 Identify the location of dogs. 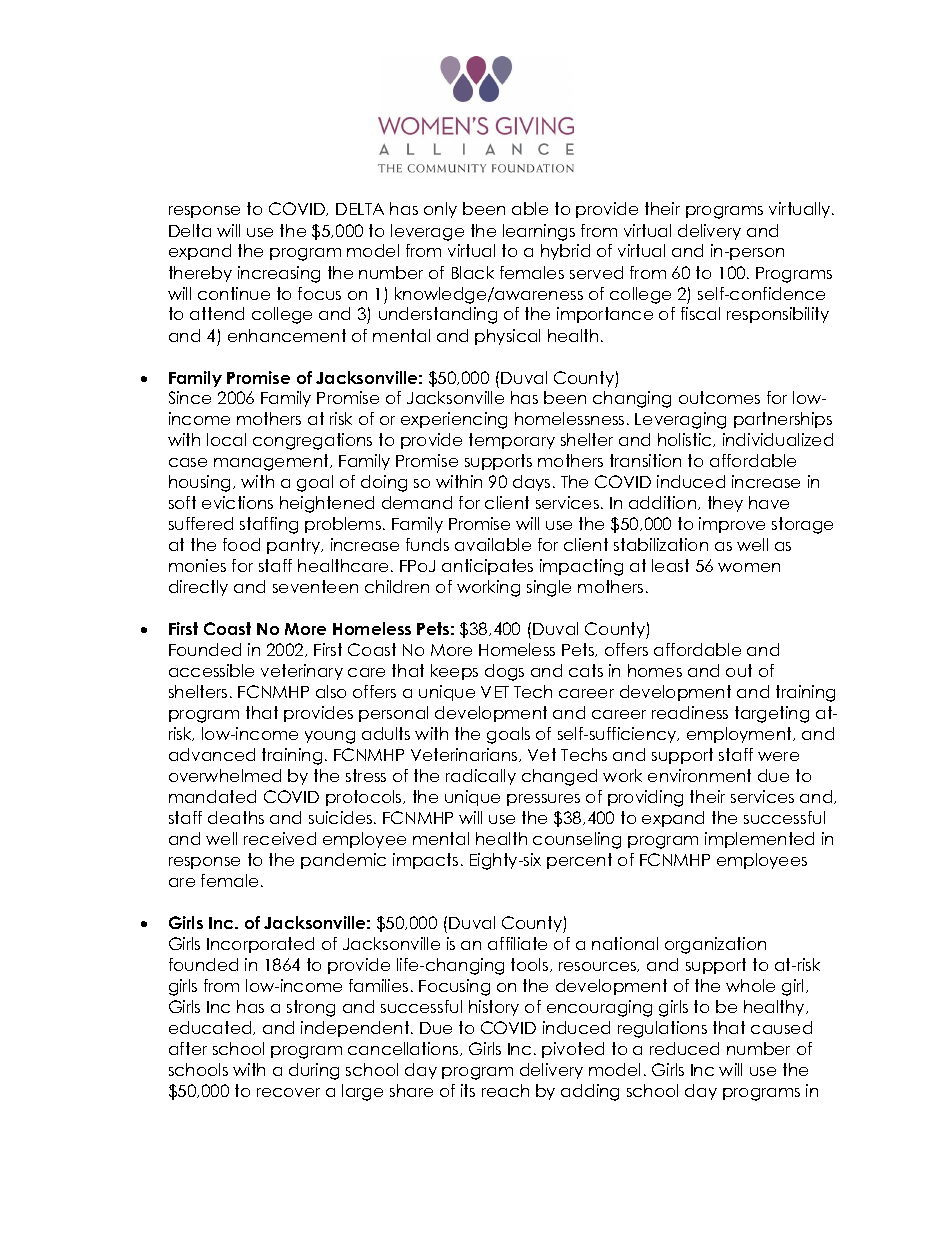
(504, 672).
